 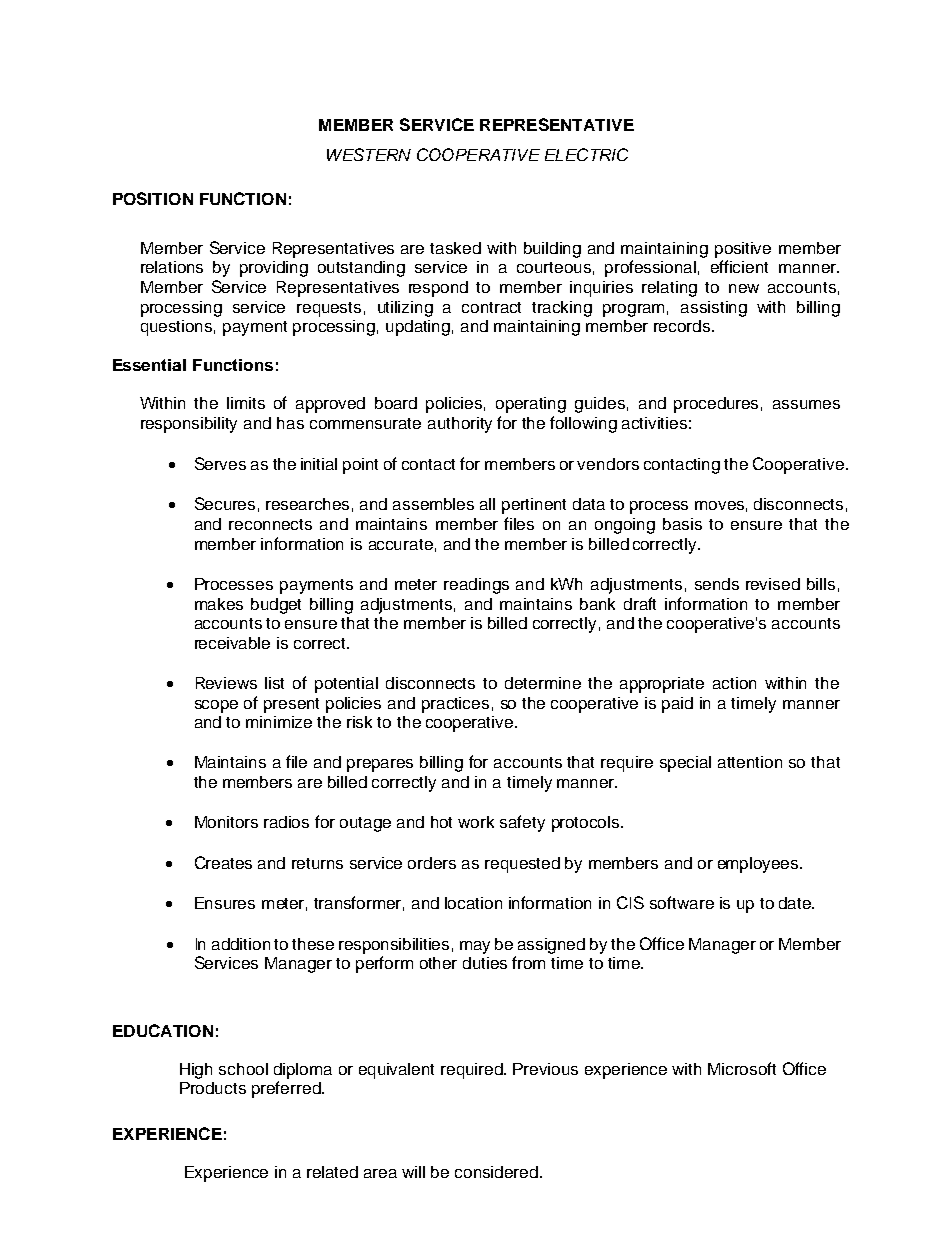 I want to click on Products, so click(x=213, y=1088).
